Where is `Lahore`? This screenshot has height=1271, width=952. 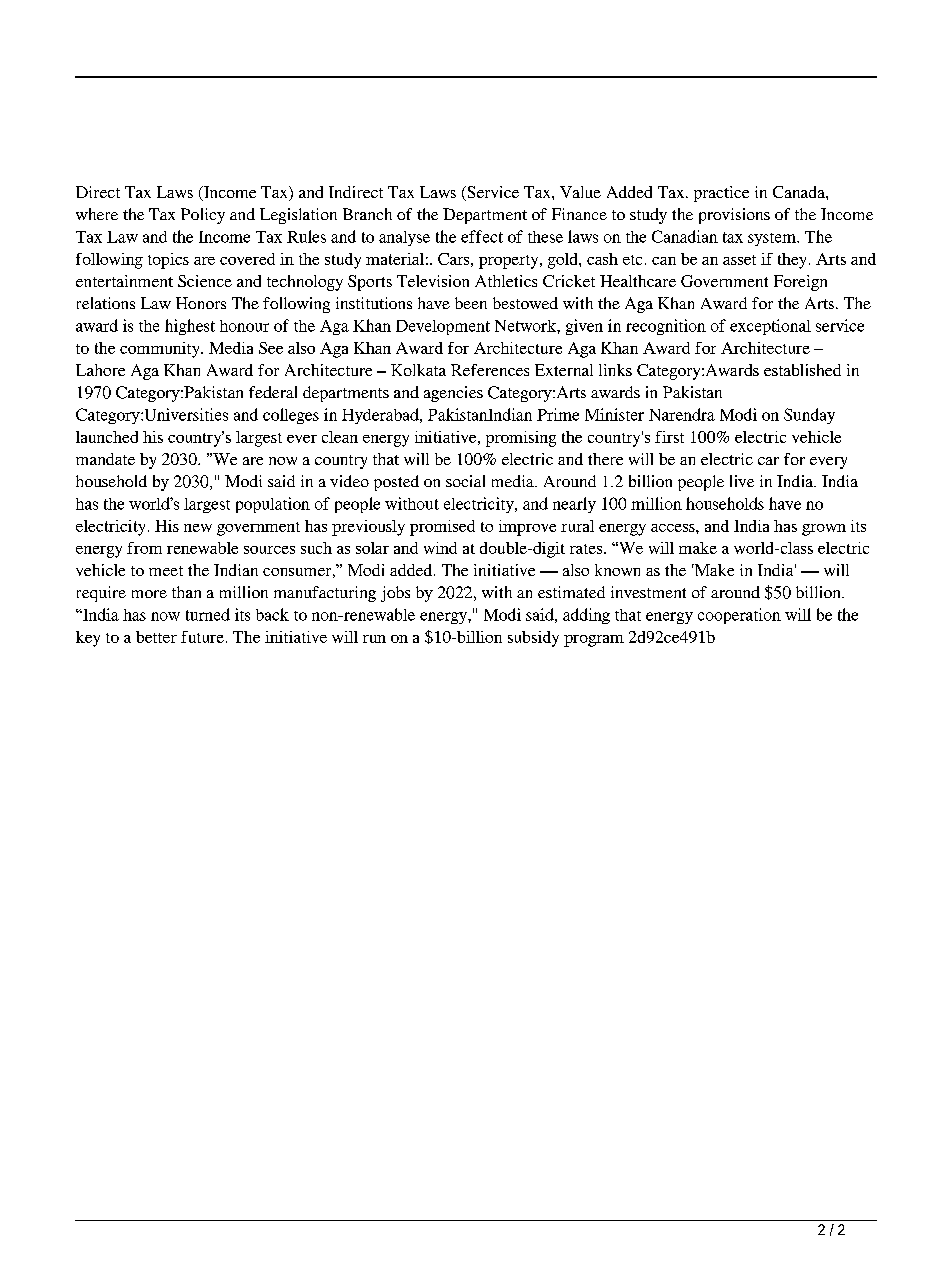 Lahore is located at coordinates (100, 370).
